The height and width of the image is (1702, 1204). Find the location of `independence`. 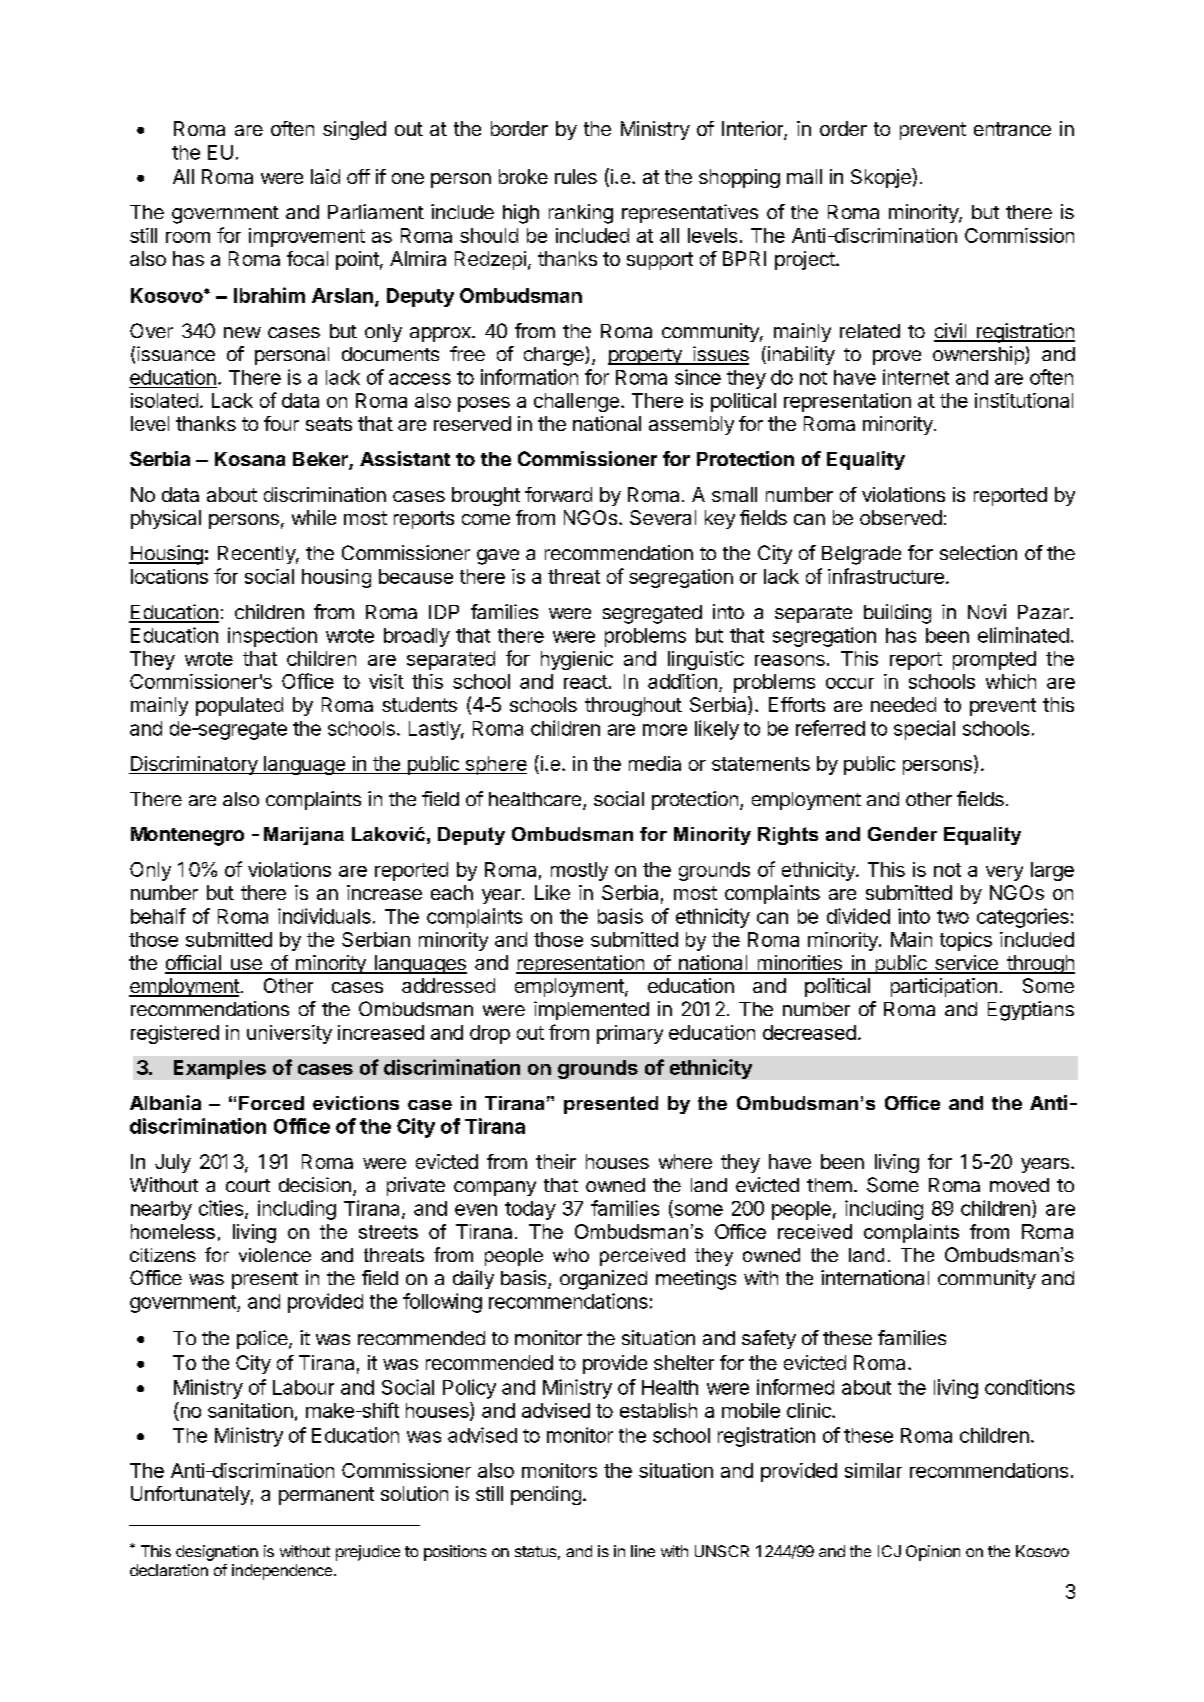

independence is located at coordinates (283, 1572).
